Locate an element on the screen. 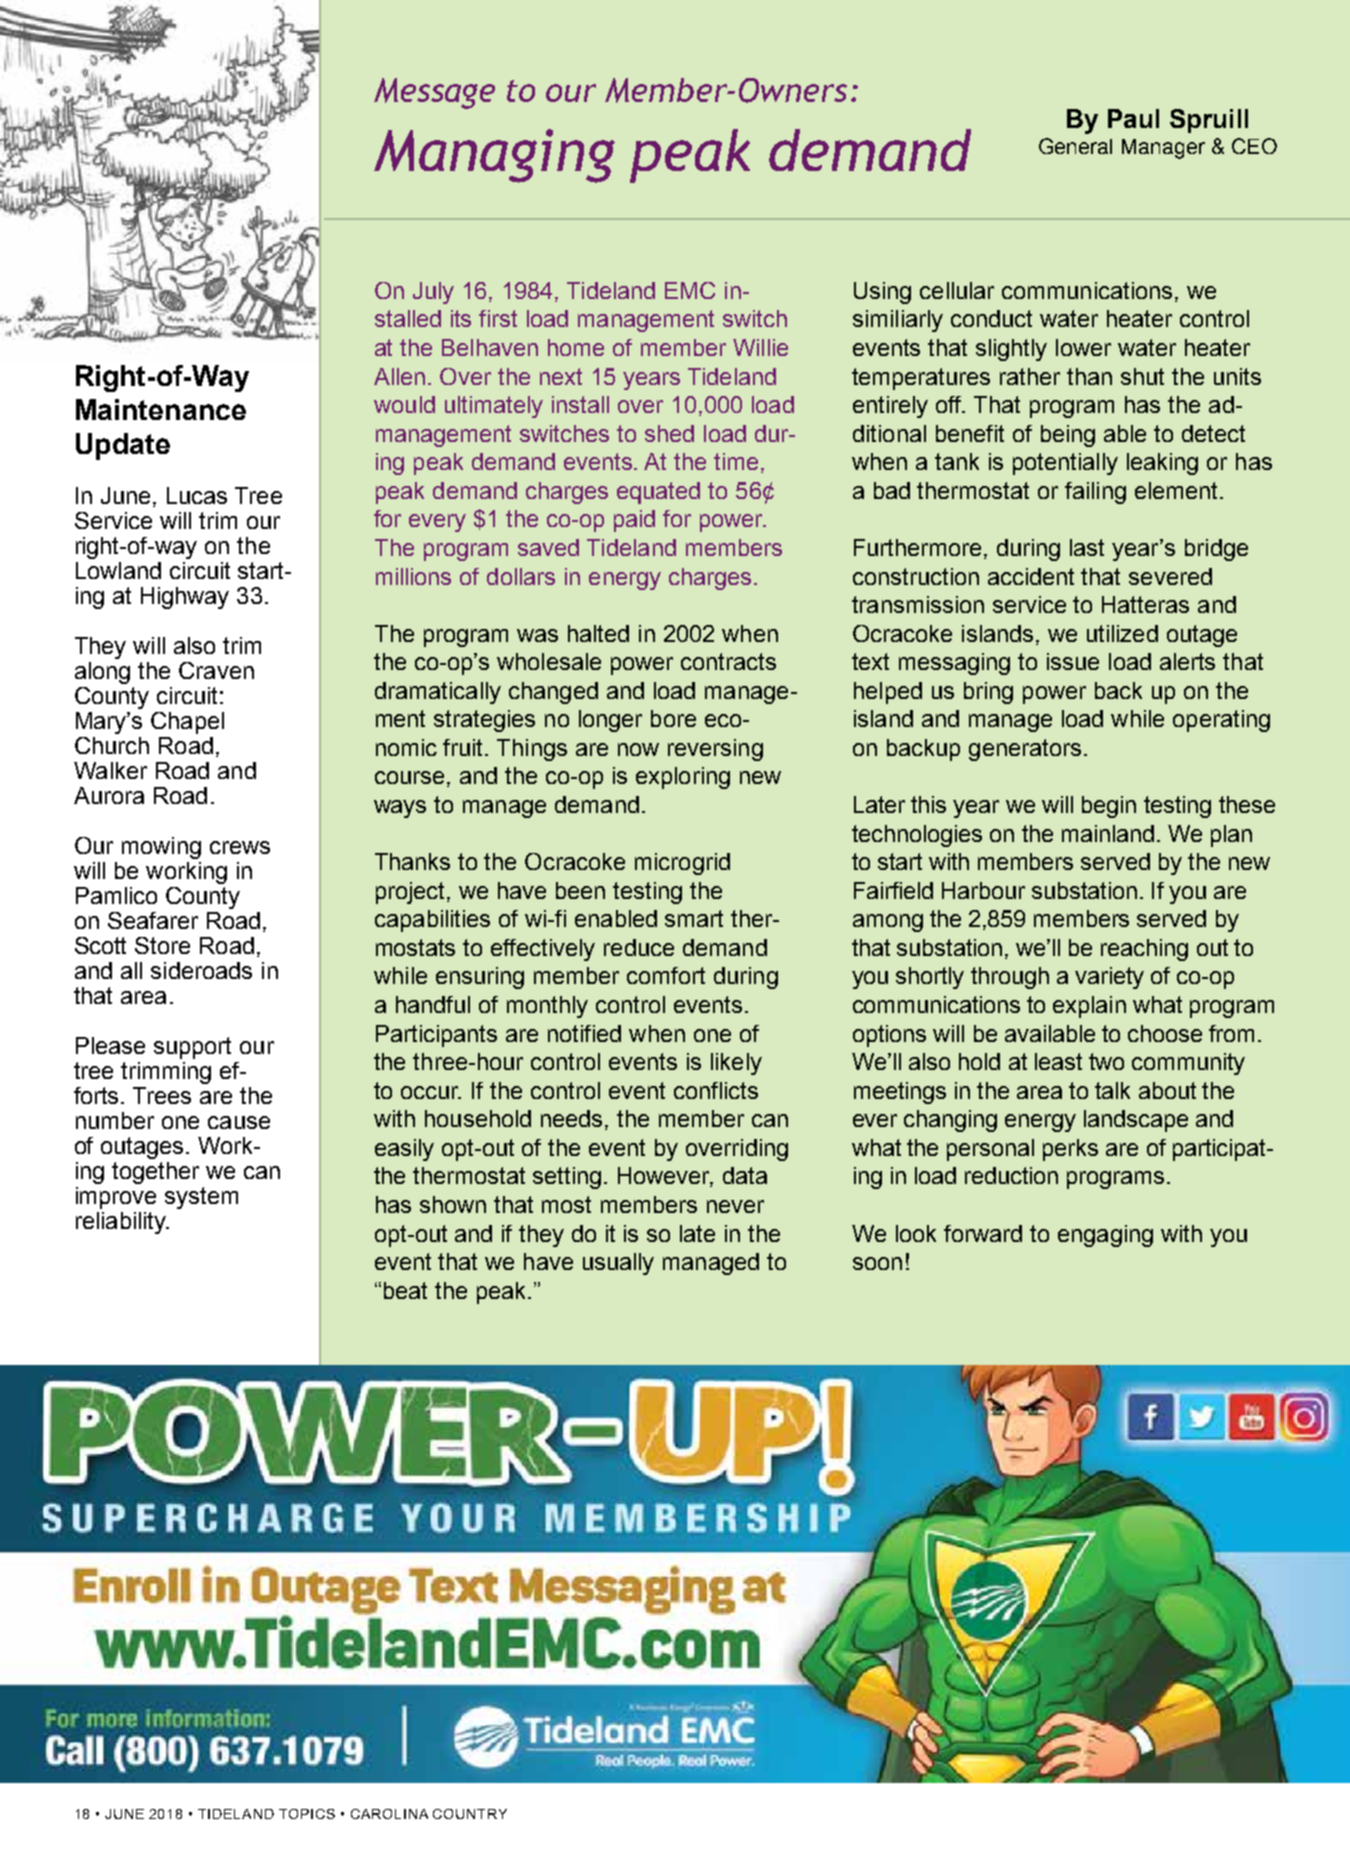 This screenshot has width=1350, height=1864. last is located at coordinates (1087, 547).
